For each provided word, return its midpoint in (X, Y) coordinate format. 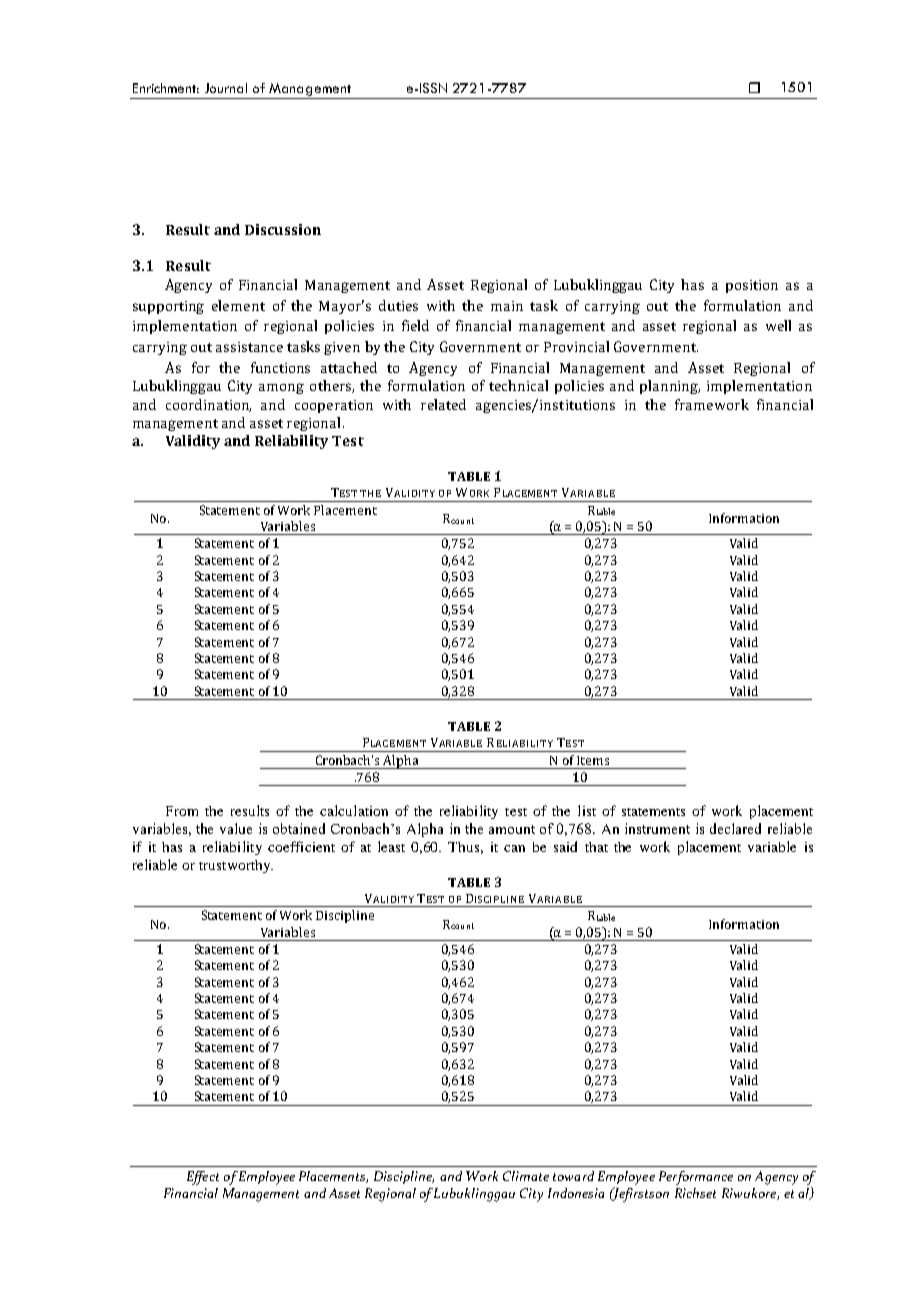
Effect (203, 1178)
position (752, 286)
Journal (226, 88)
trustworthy (236, 866)
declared (735, 828)
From (182, 811)
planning (670, 387)
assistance (249, 347)
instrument (657, 828)
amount (512, 829)
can (514, 848)
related (443, 404)
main (507, 306)
